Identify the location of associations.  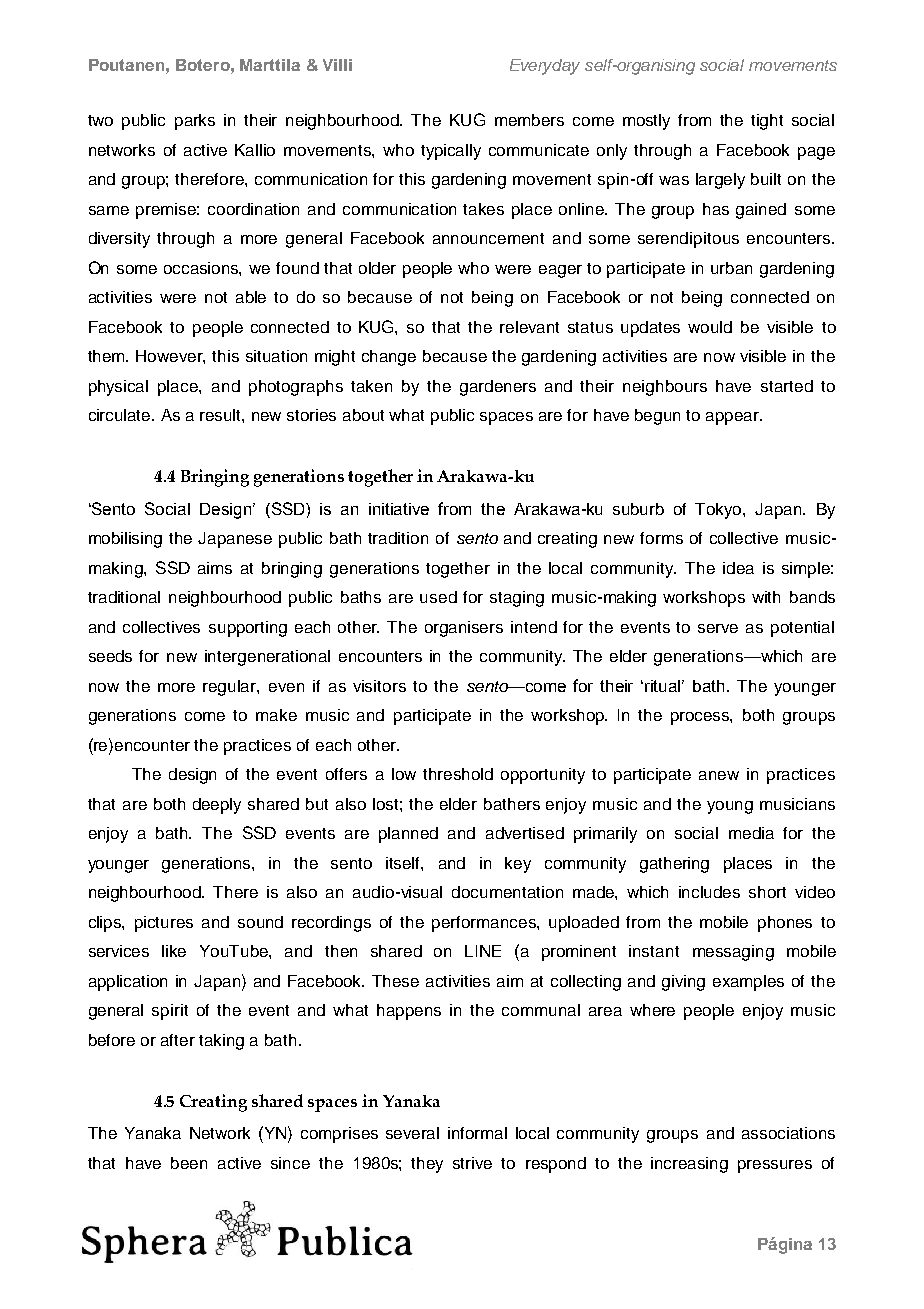
(788, 1133).
